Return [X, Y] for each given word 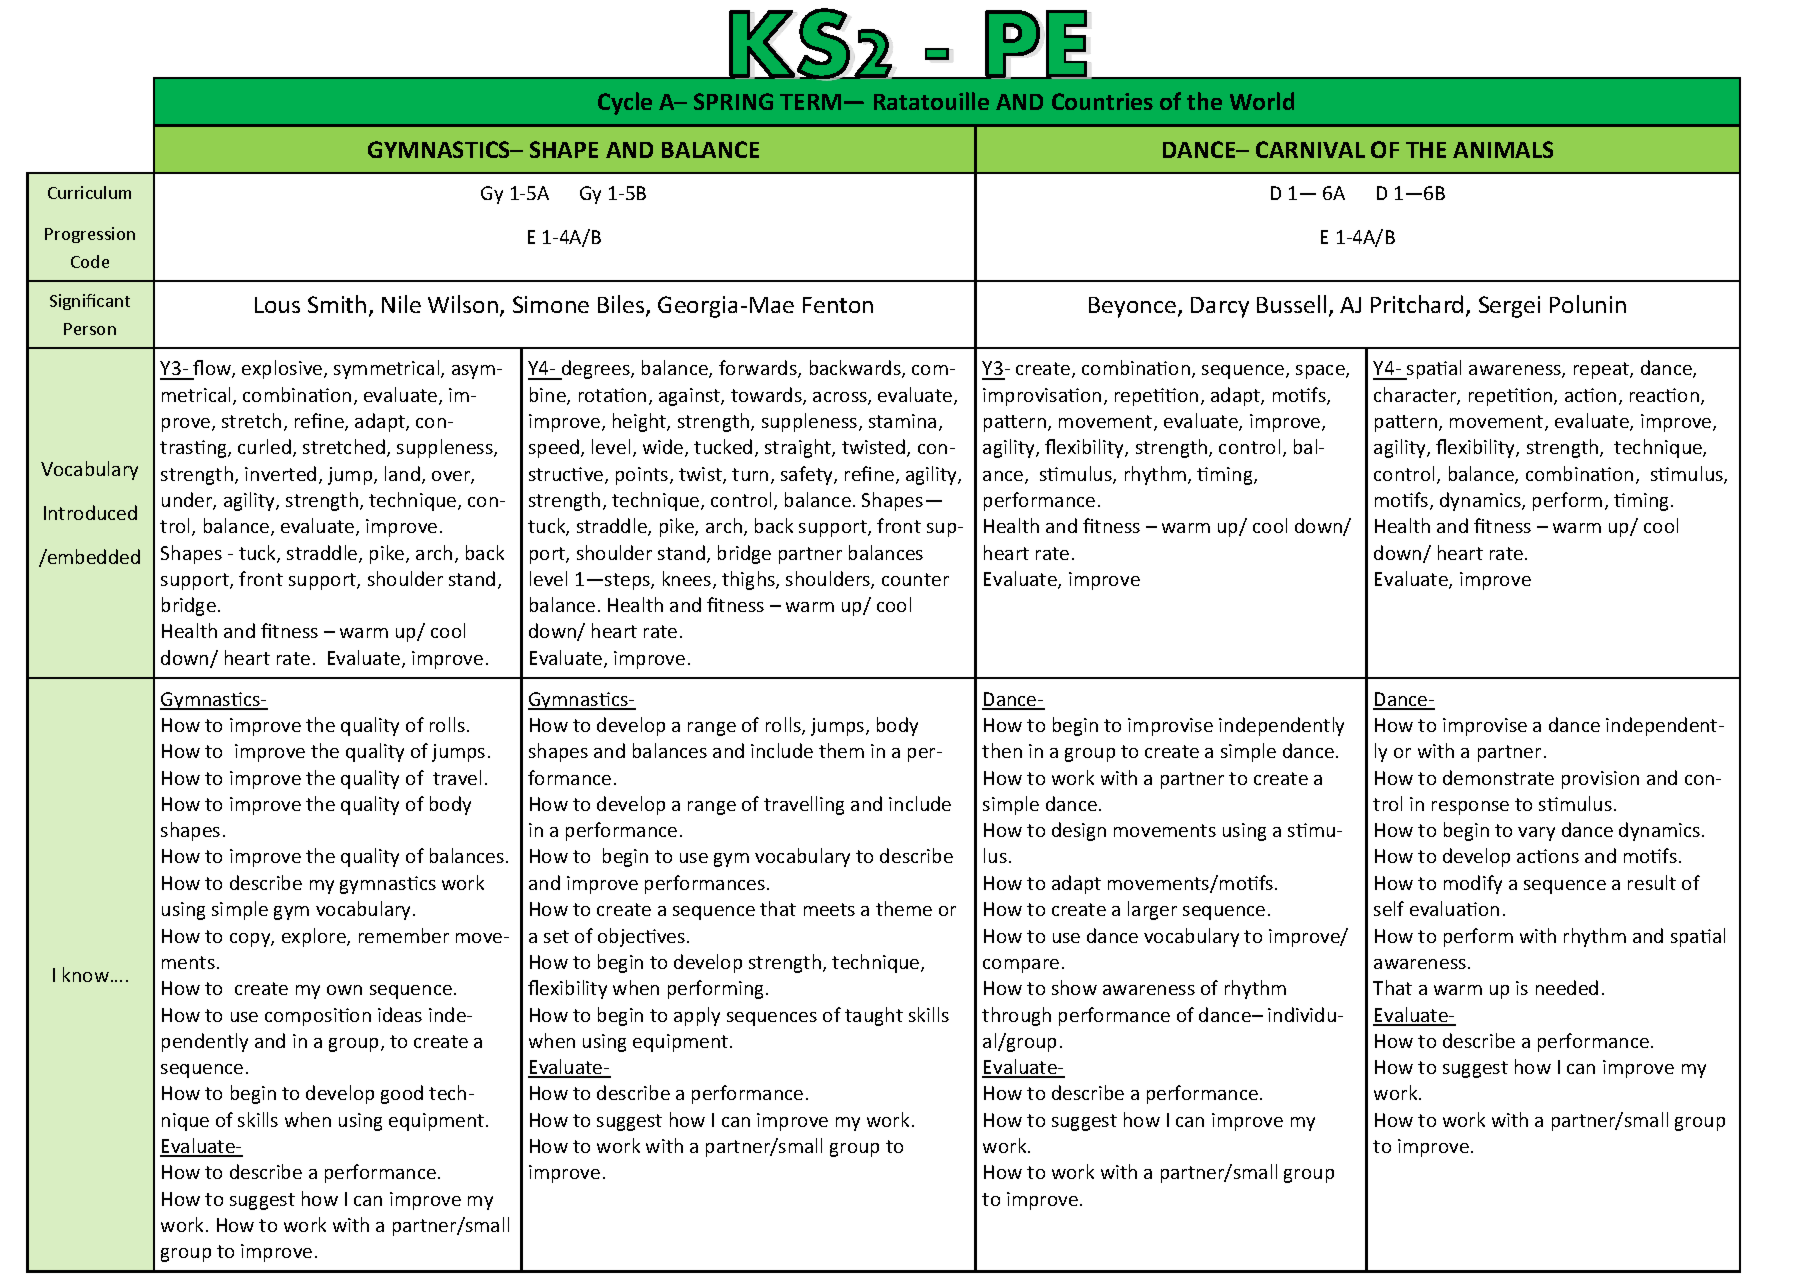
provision [1600, 780]
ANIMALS [1503, 149]
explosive [283, 369]
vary [1536, 834]
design [1079, 831]
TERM [810, 102]
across [841, 398]
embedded [93, 556]
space [1321, 372]
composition [318, 1017]
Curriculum [89, 192]
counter [915, 579]
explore [315, 937]
